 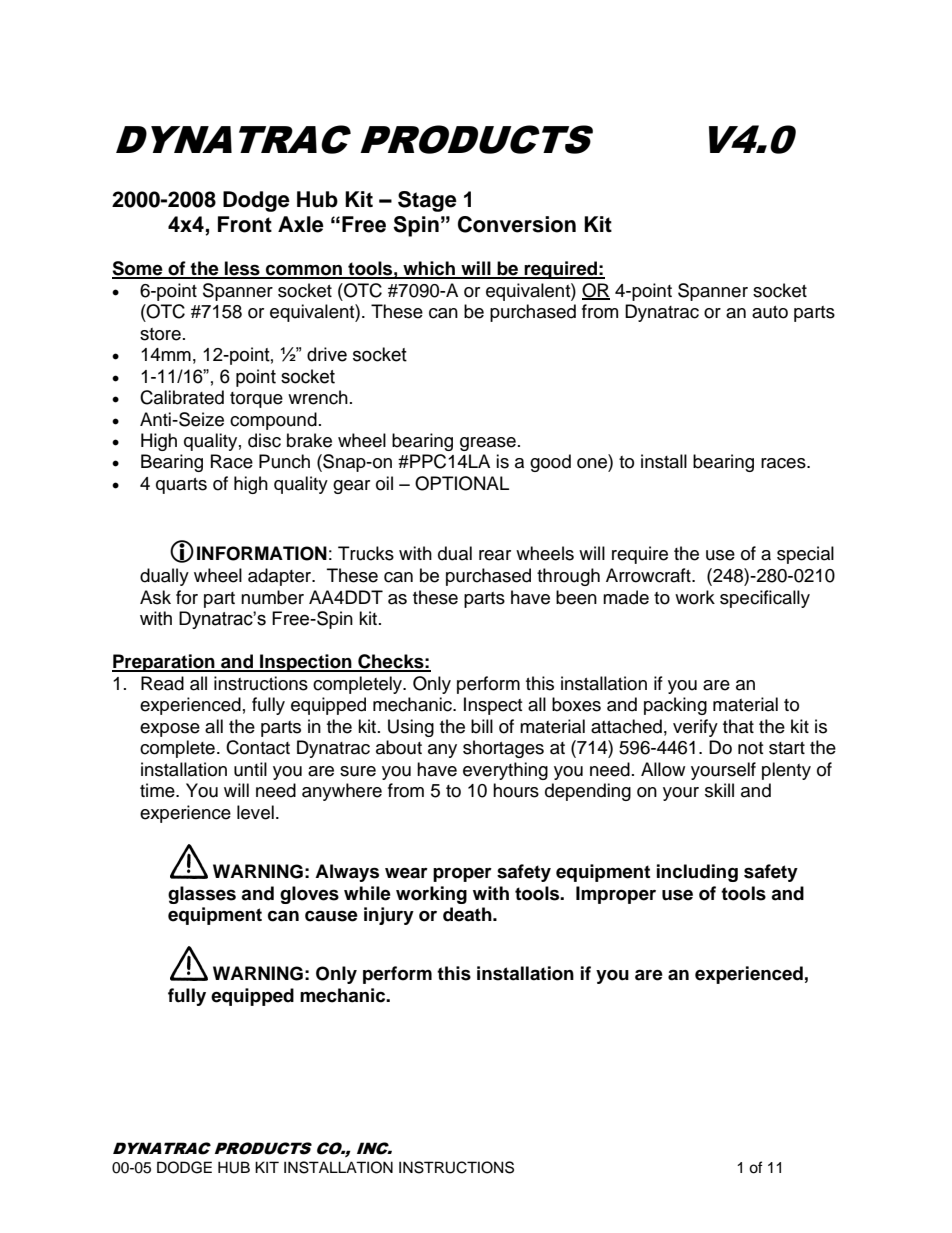 I want to click on OPTIONAL, so click(x=462, y=483).
